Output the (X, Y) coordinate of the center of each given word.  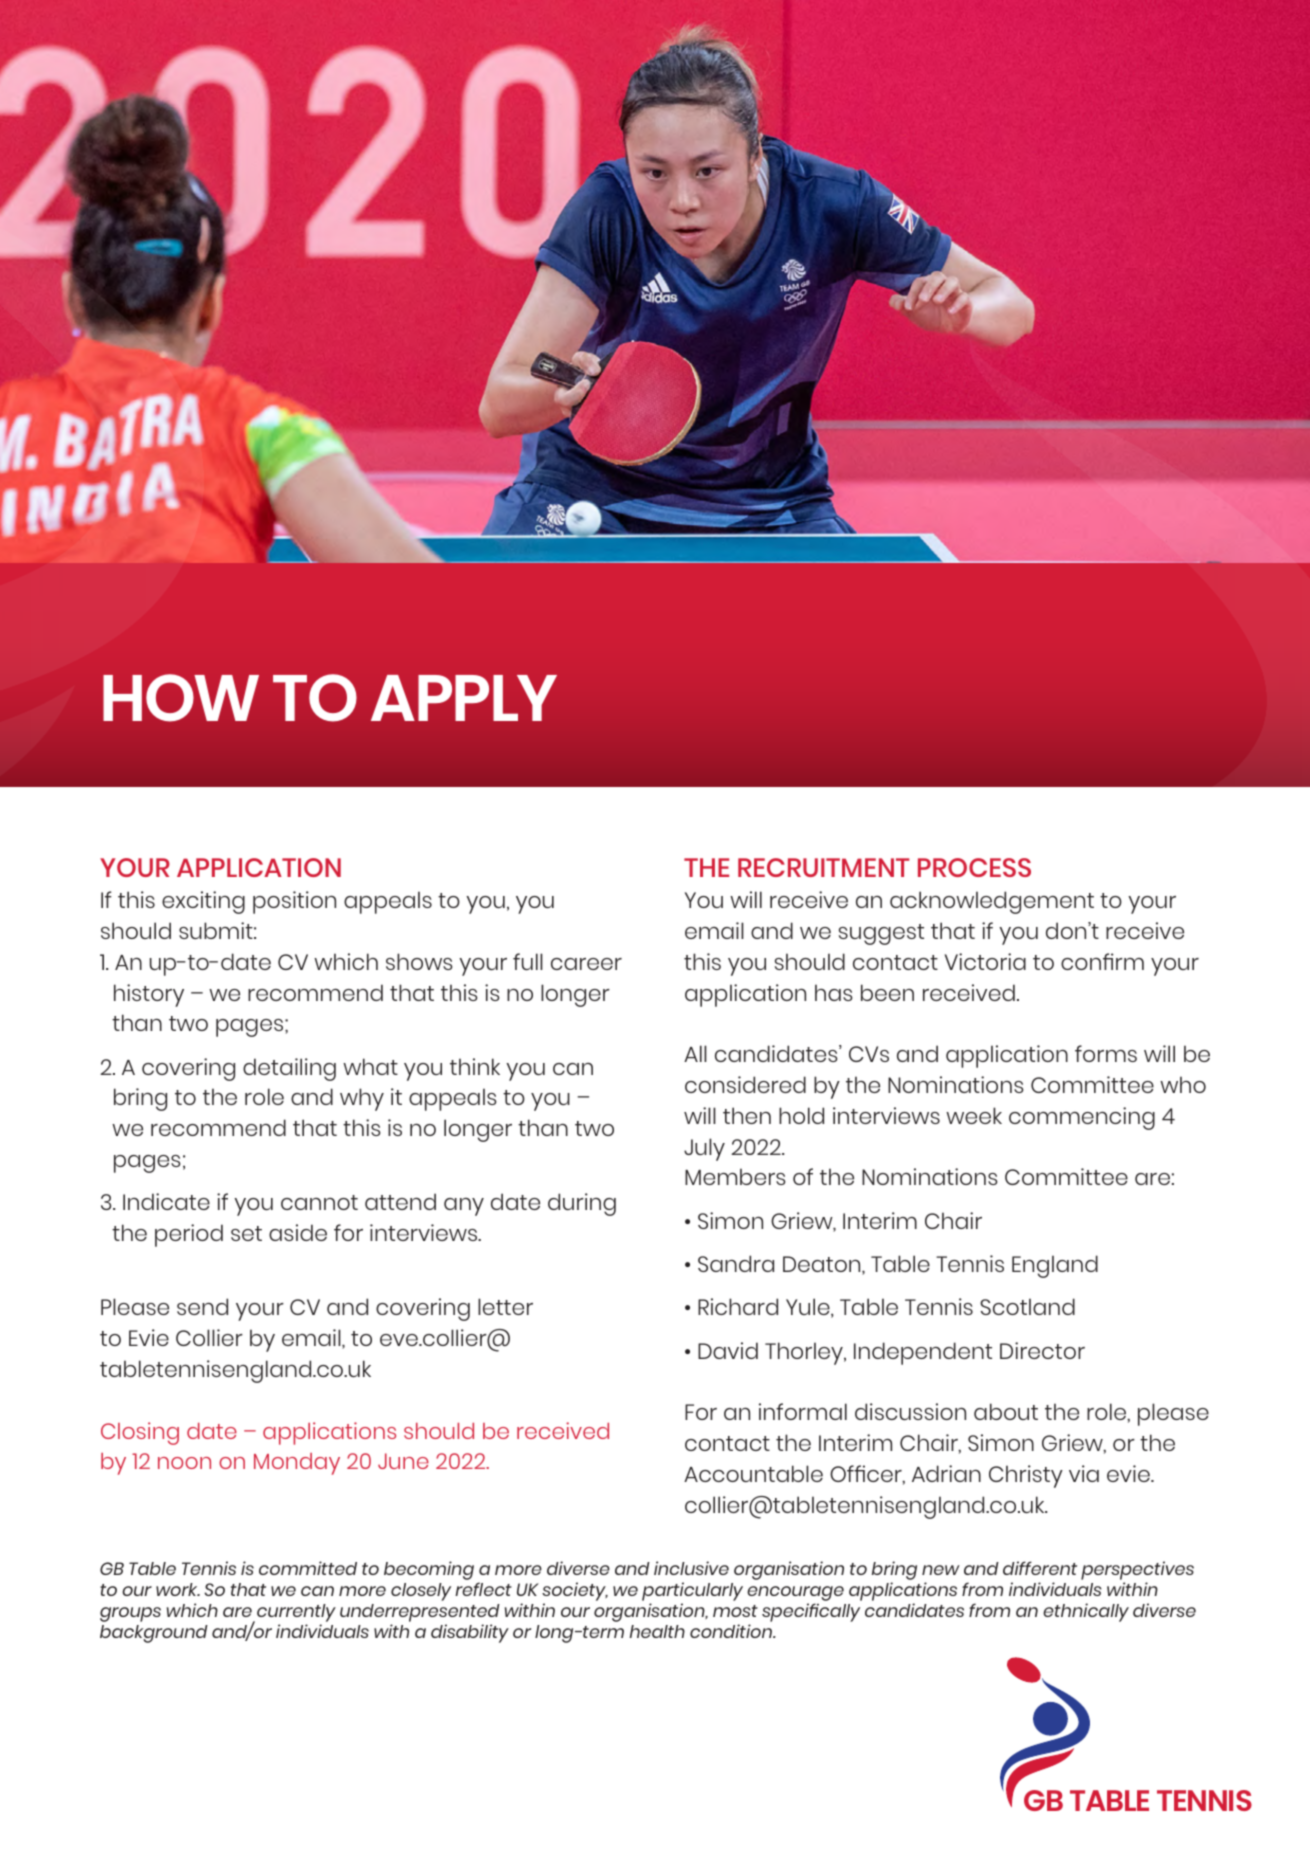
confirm (1102, 961)
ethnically (1086, 1612)
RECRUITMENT (824, 867)
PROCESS (974, 867)
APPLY (464, 698)
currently (296, 1613)
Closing (140, 1433)
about (1006, 1411)
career (586, 964)
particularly (692, 1591)
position (294, 902)
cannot (319, 1202)
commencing (1082, 1118)
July (704, 1149)
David (728, 1350)
